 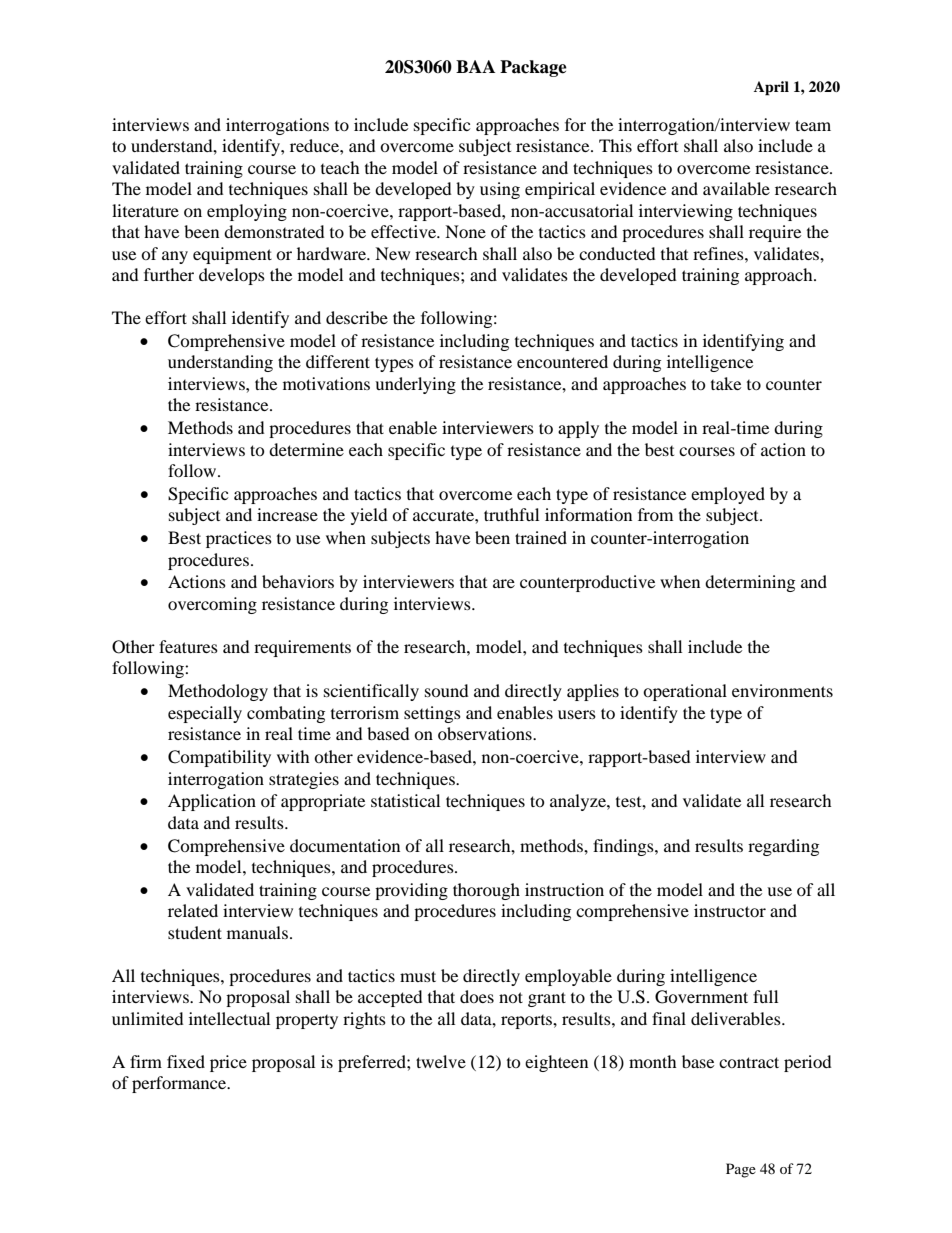 I want to click on determine, so click(x=306, y=449).
